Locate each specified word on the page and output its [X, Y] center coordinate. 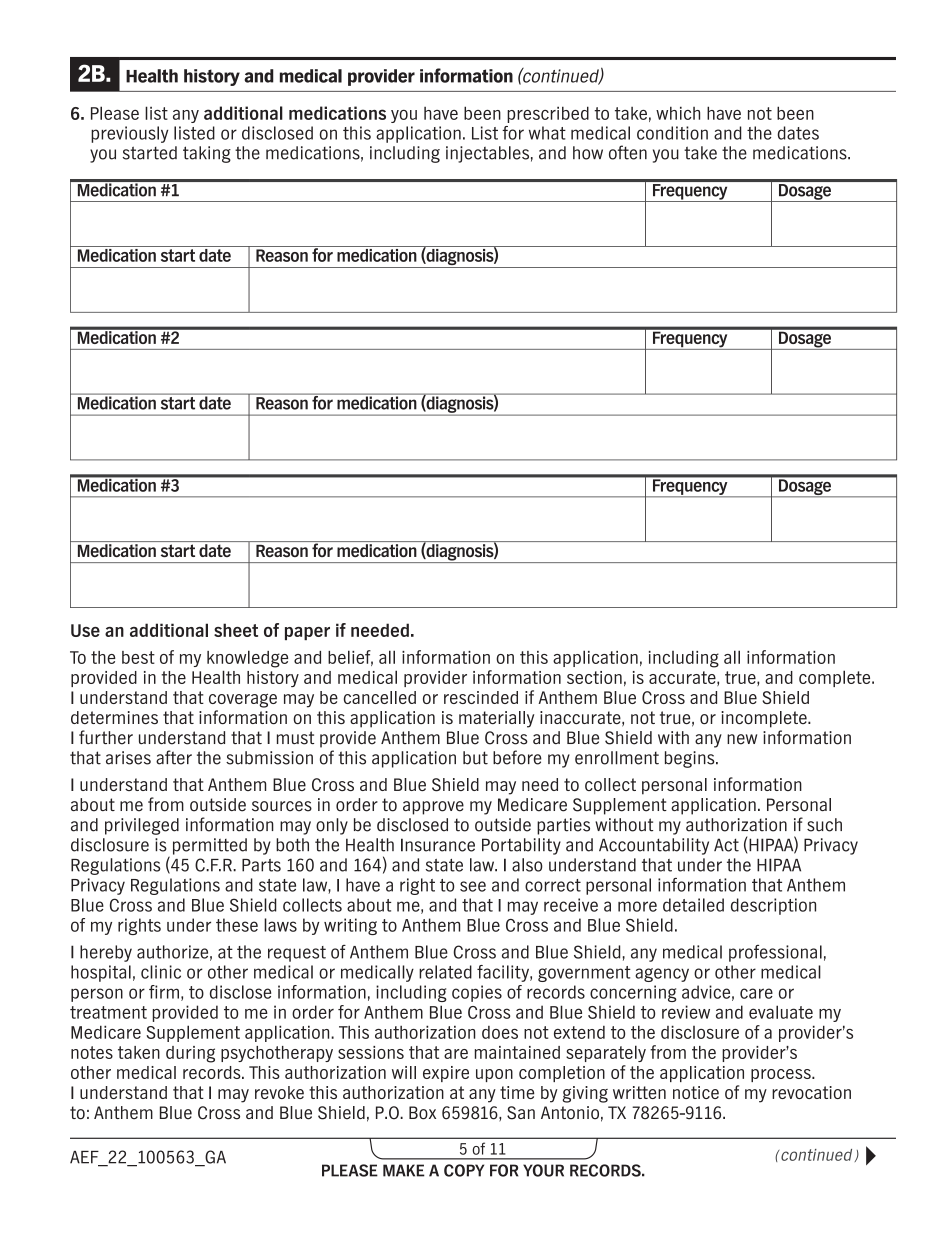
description [773, 906]
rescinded [481, 697]
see [473, 886]
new [742, 739]
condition [672, 133]
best [138, 657]
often [628, 152]
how [588, 153]
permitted [210, 846]
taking [207, 154]
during [190, 1054]
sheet [236, 630]
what [547, 133]
